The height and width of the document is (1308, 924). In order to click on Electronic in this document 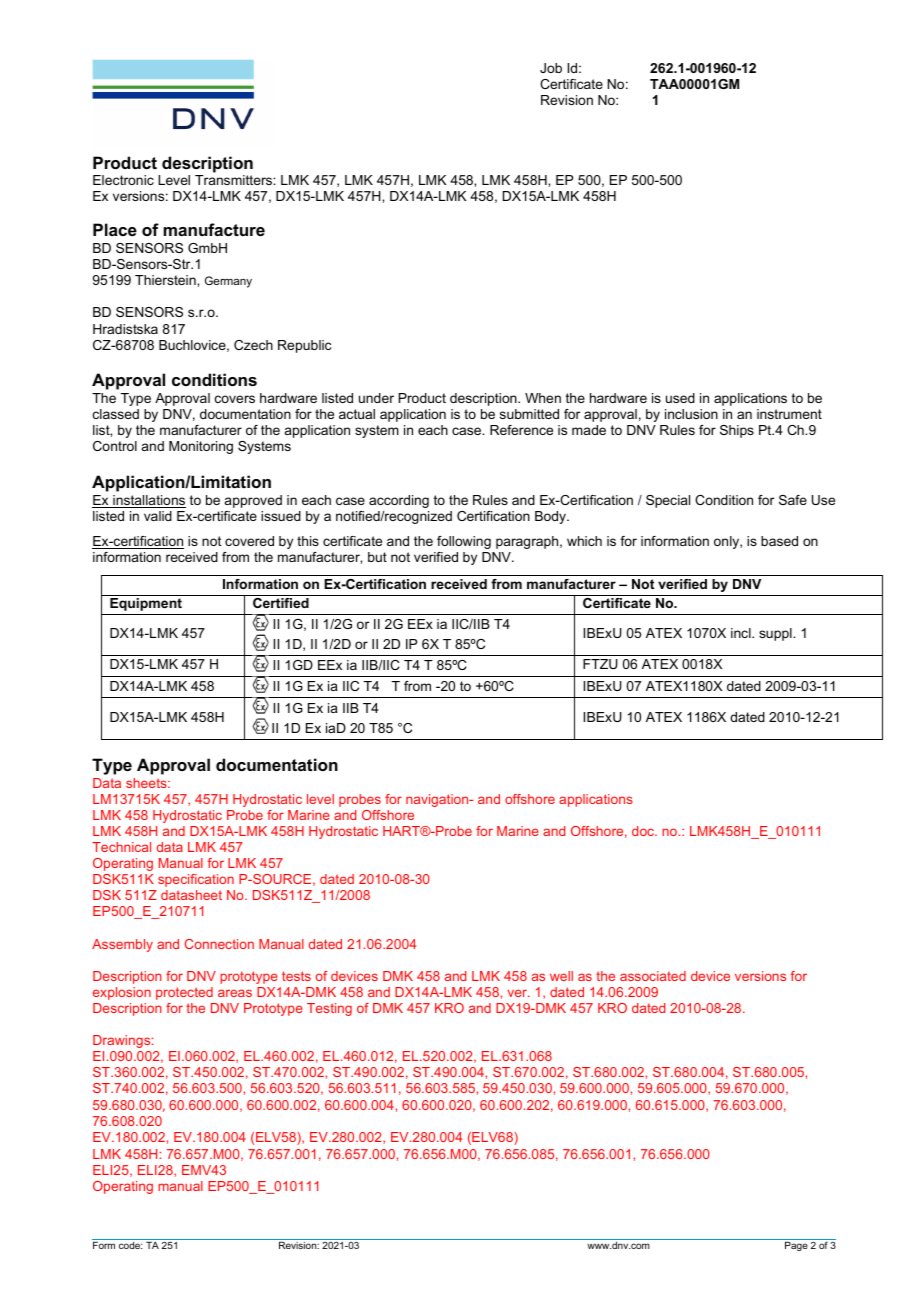, I will do `click(123, 180)`.
